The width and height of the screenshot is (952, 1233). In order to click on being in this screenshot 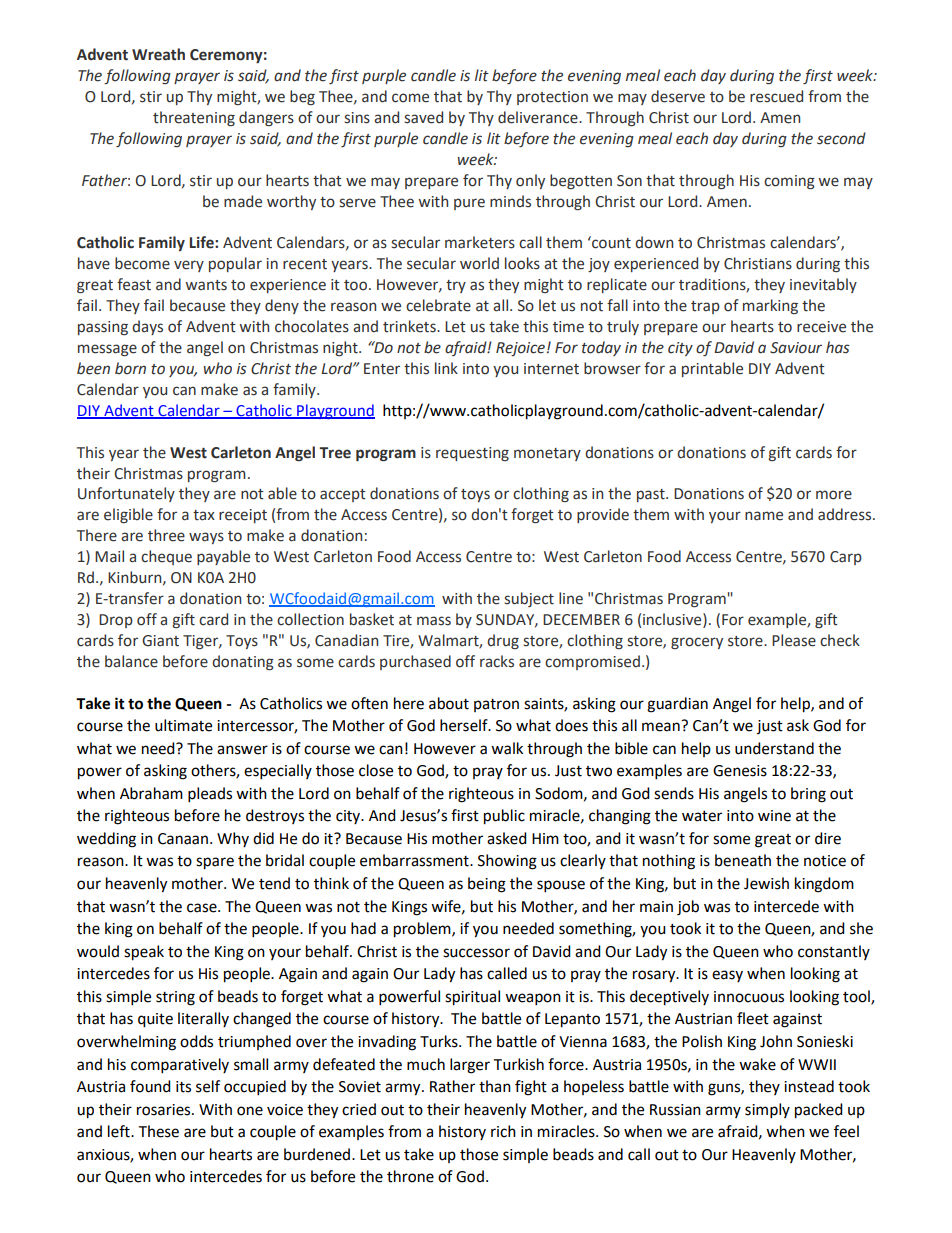, I will do `click(487, 885)`.
